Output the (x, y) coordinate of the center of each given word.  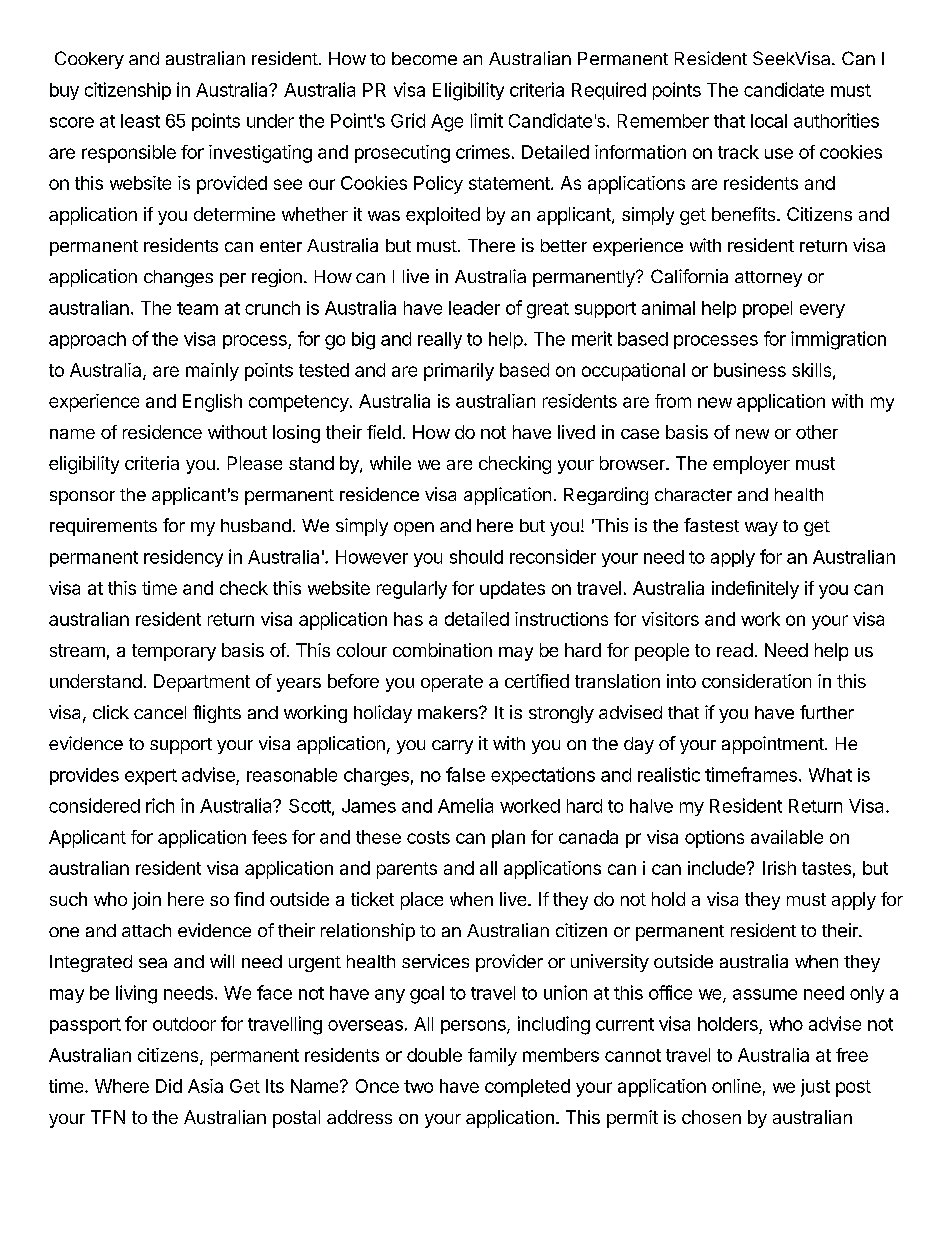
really (440, 340)
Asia (205, 1086)
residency (183, 558)
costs (428, 837)
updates (512, 590)
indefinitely (755, 590)
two (418, 1086)
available (787, 837)
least (140, 121)
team (197, 308)
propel (767, 309)
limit (487, 120)
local (769, 121)
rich (160, 805)
